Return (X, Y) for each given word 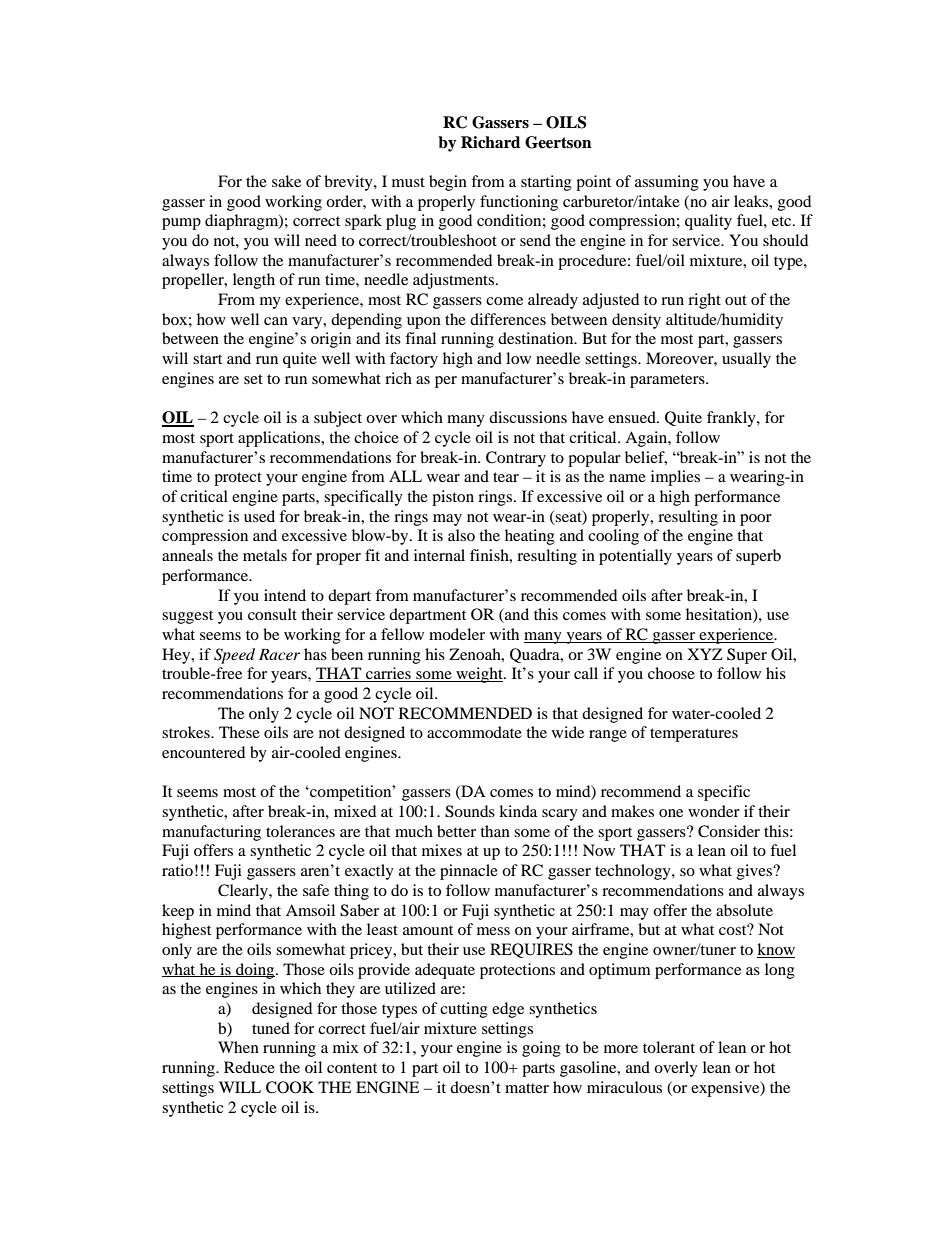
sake (286, 181)
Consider (729, 831)
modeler (457, 634)
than (495, 831)
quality (708, 222)
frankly (732, 419)
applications (280, 439)
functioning (519, 203)
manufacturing (211, 833)
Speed (234, 656)
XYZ (705, 654)
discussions (528, 417)
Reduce (249, 1067)
